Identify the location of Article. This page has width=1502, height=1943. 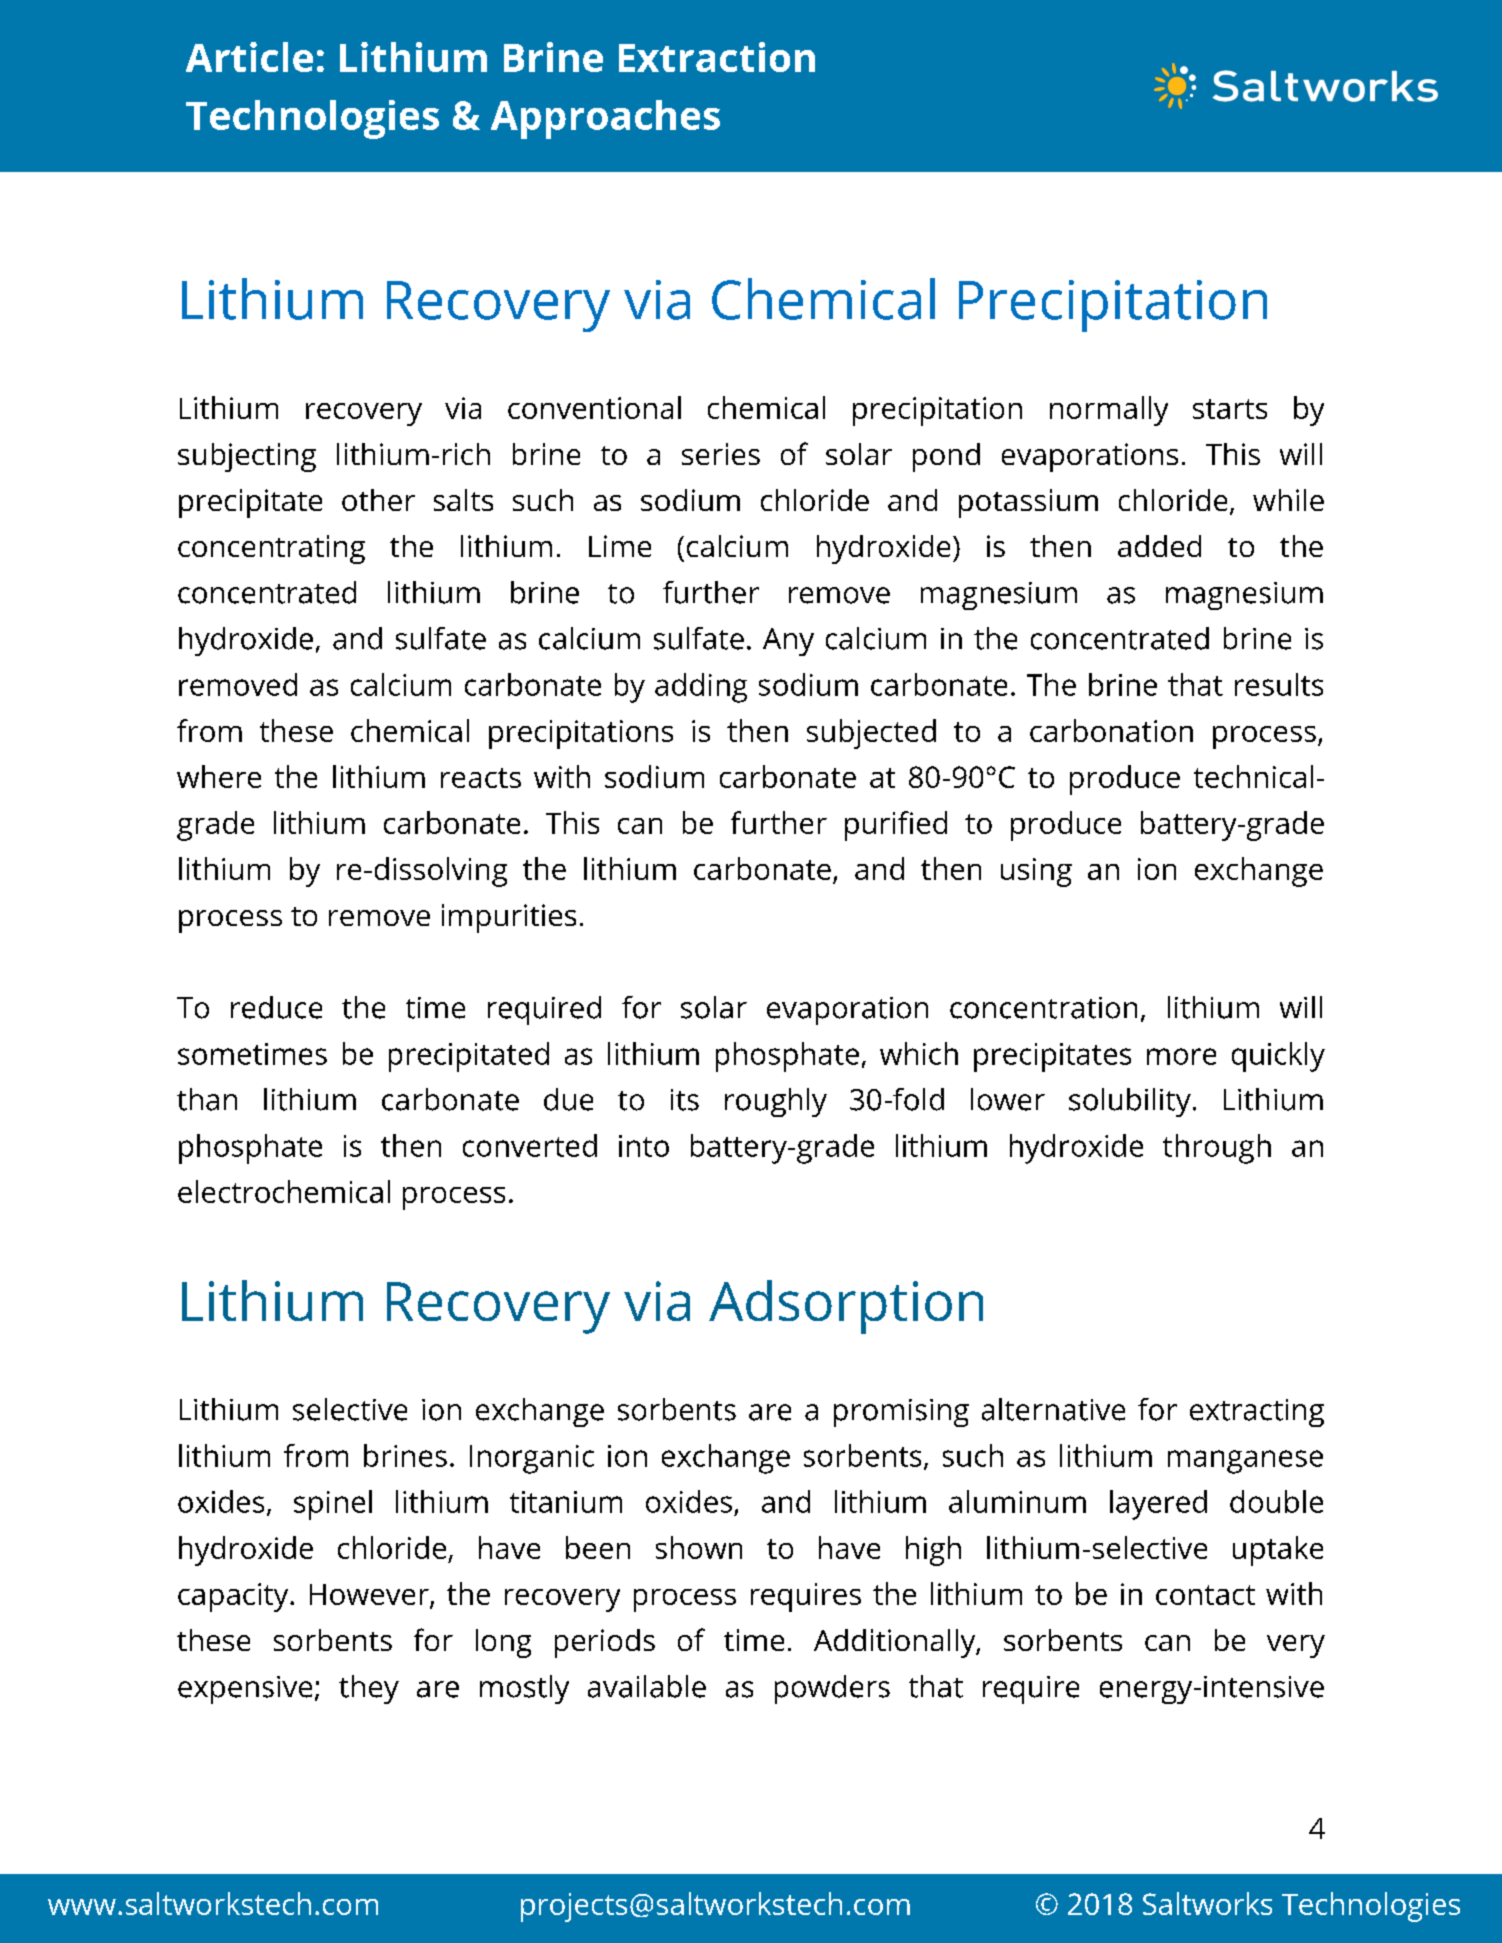
(249, 57).
